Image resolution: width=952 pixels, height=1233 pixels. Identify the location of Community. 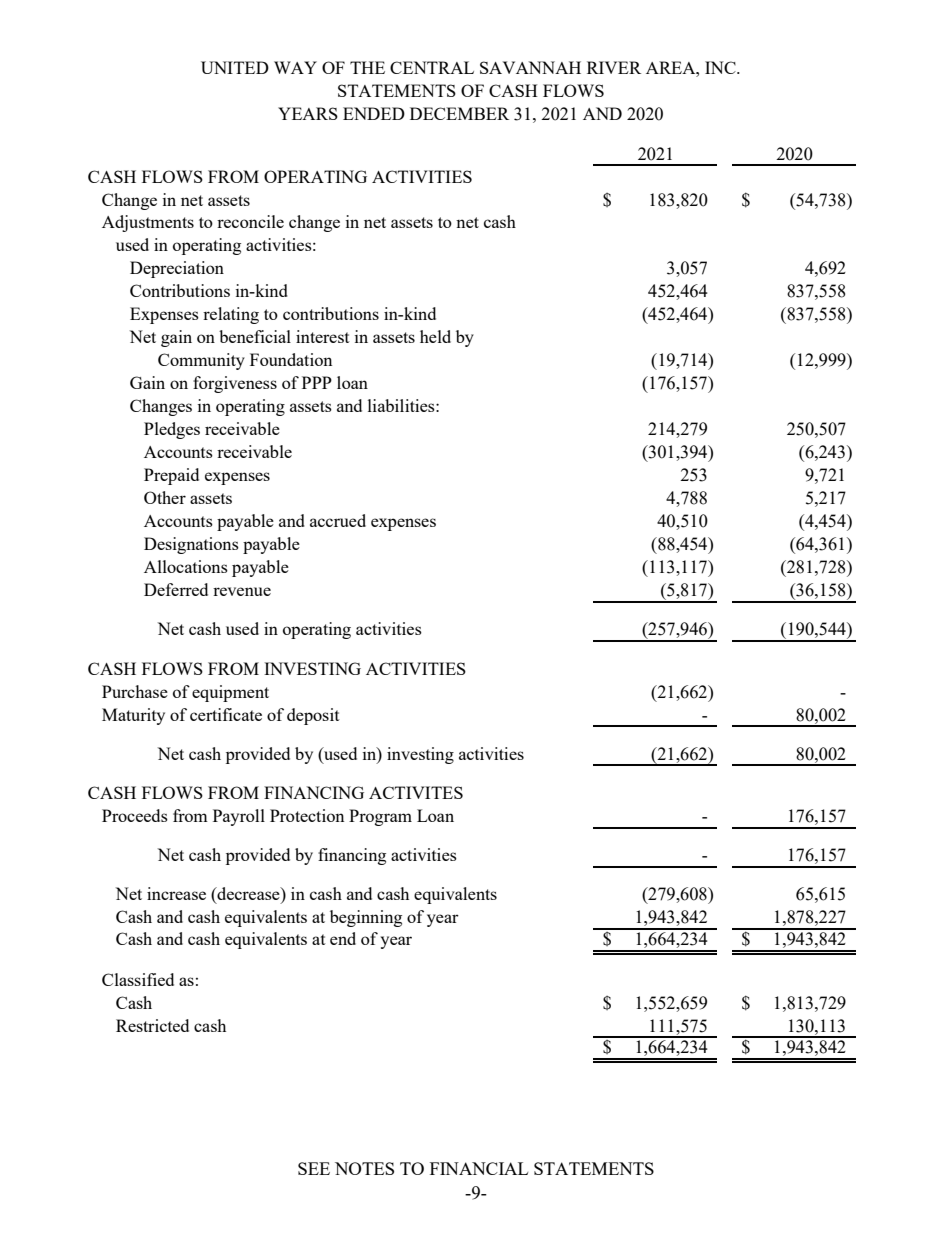
(201, 361).
